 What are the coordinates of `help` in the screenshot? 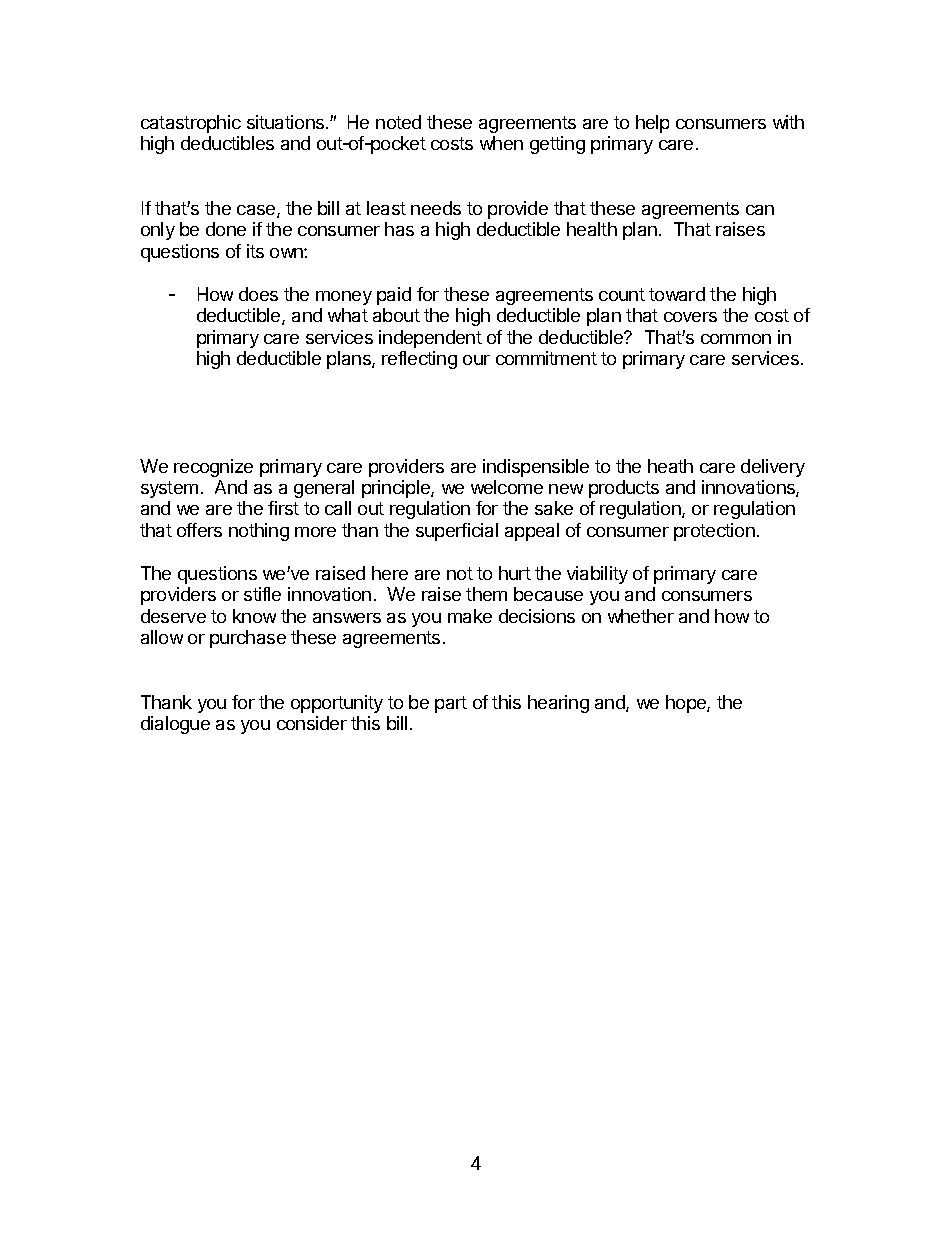 It's located at (652, 124).
